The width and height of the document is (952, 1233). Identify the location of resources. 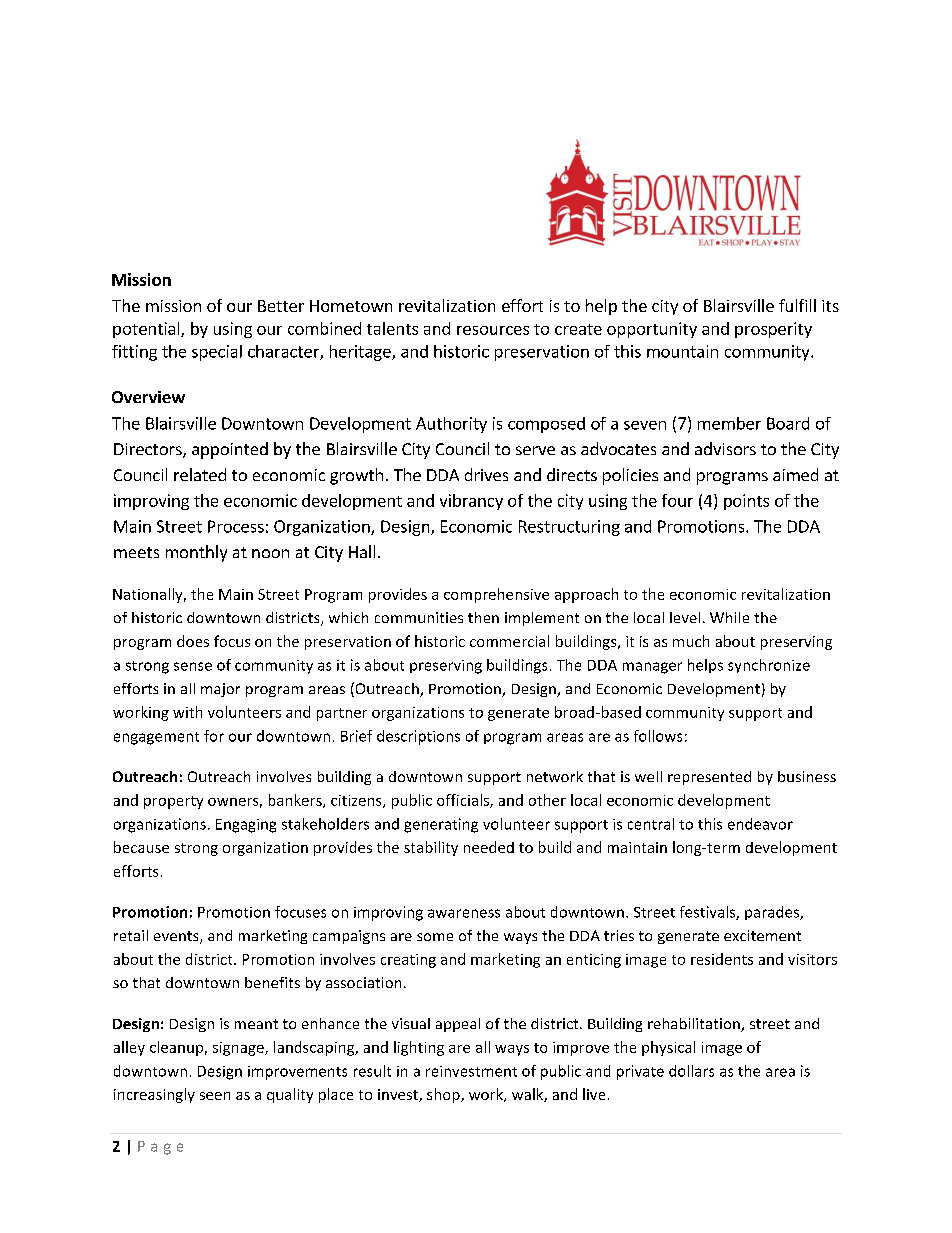
(493, 330).
